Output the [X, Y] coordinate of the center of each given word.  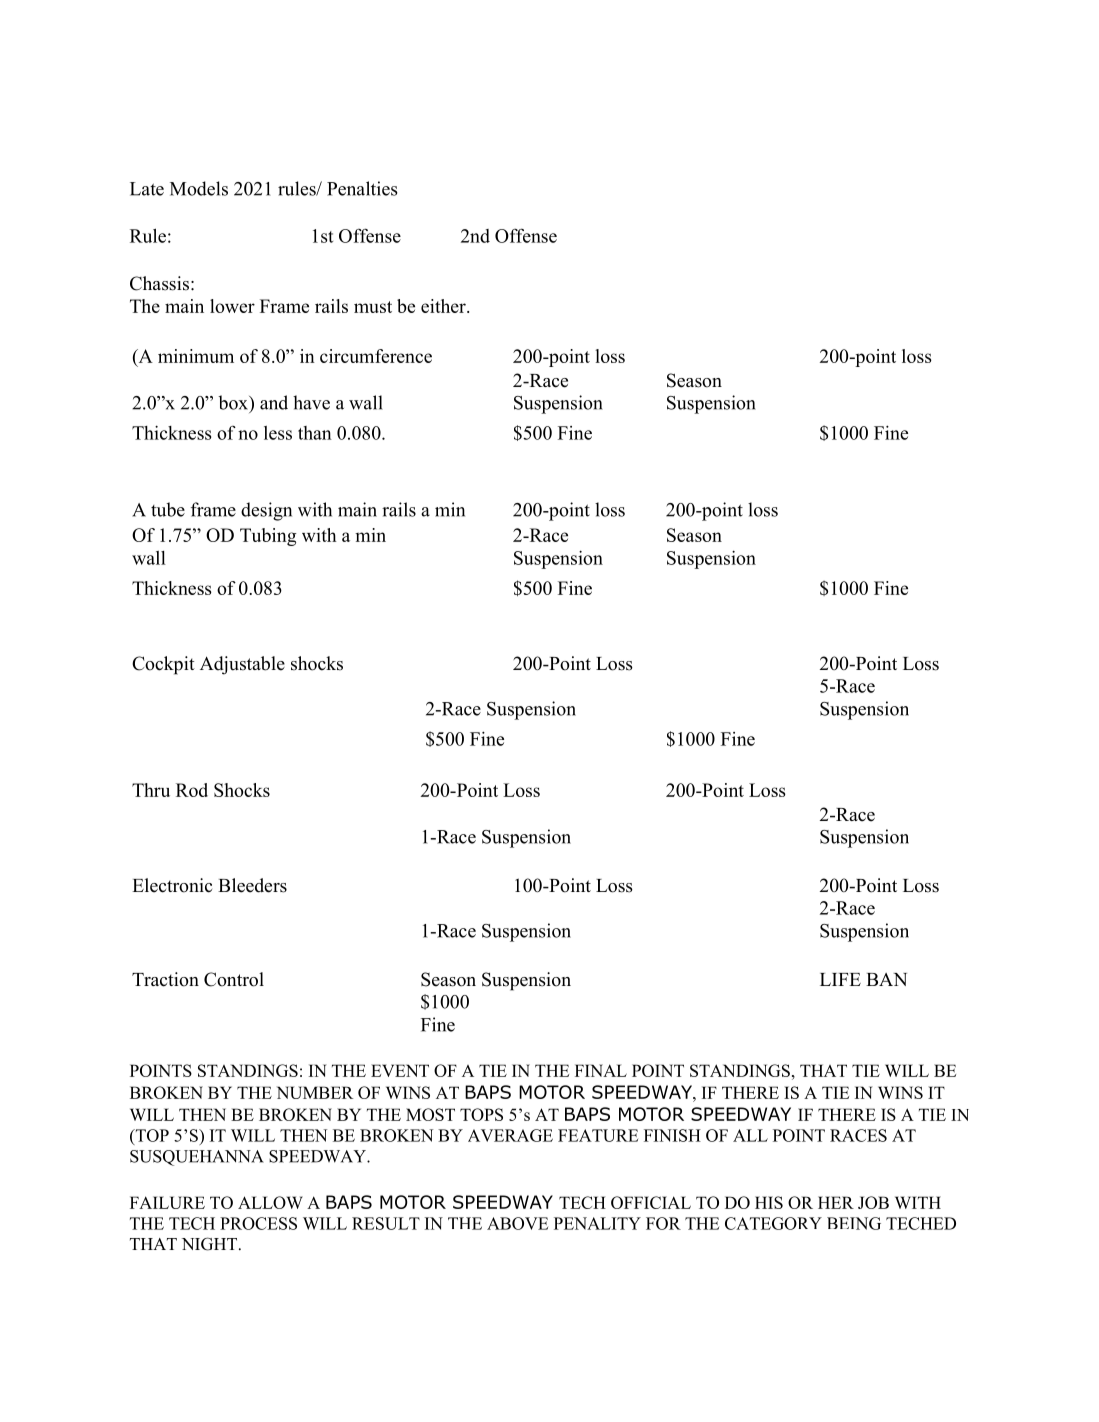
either [444, 306]
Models [199, 188]
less [278, 433]
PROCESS [258, 1223]
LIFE [840, 979]
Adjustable [242, 665]
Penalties [362, 188]
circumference [376, 356]
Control [234, 979]
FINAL [601, 1070]
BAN [886, 979]
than [315, 433]
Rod [192, 790]
